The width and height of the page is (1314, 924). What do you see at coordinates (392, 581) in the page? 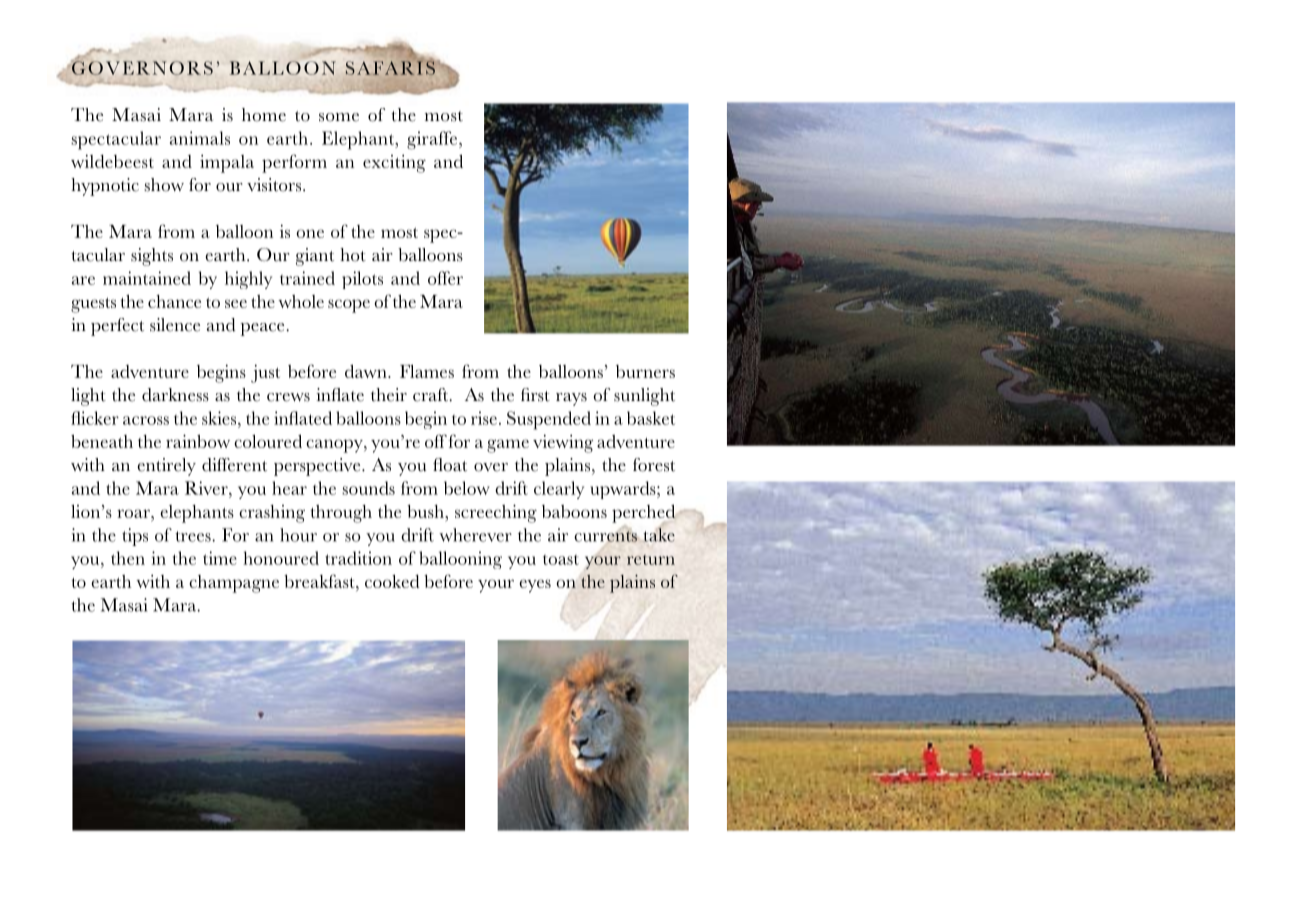
I see `cooked` at bounding box center [392, 581].
